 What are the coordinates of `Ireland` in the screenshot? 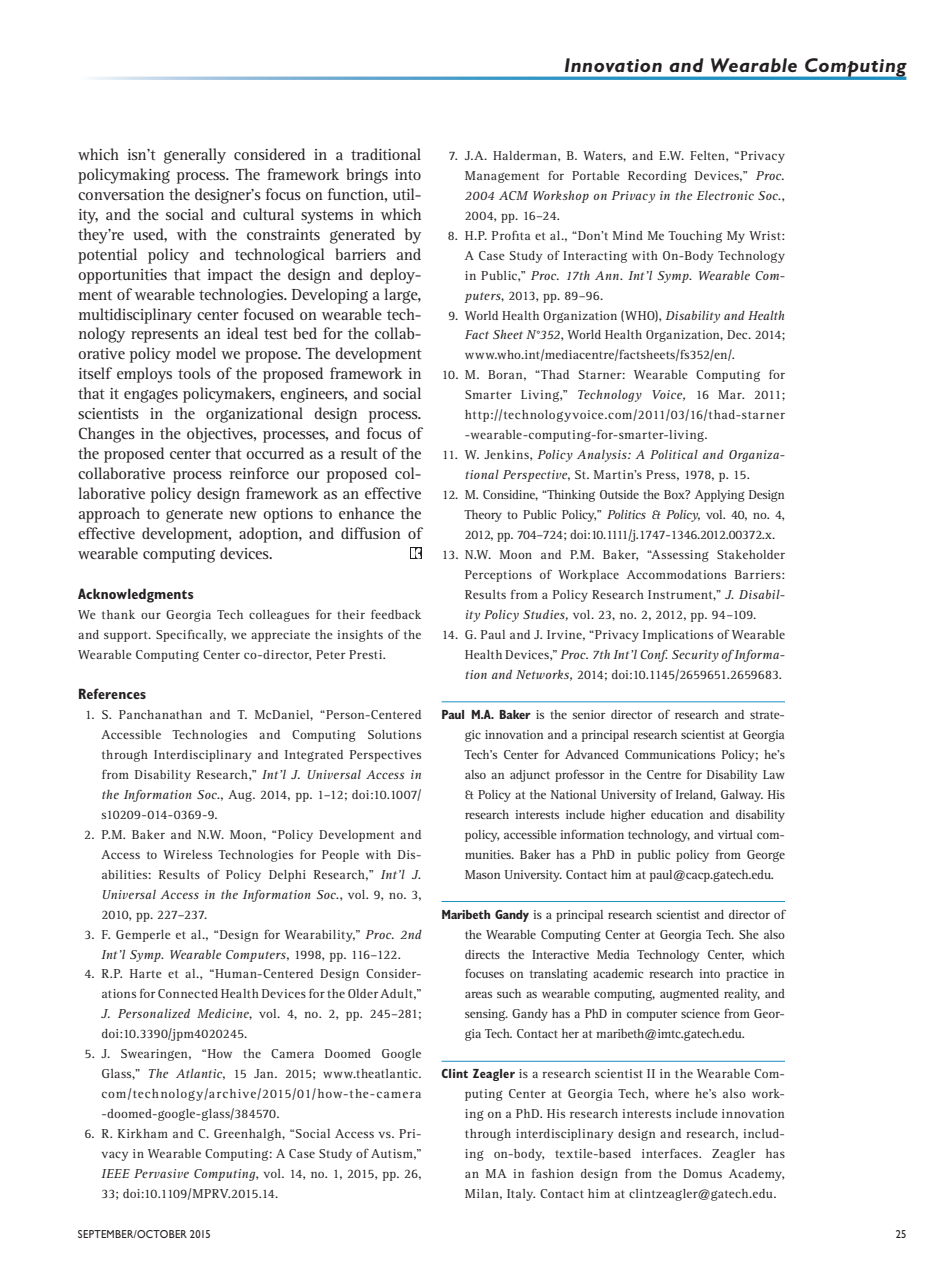 It's located at (696, 795).
